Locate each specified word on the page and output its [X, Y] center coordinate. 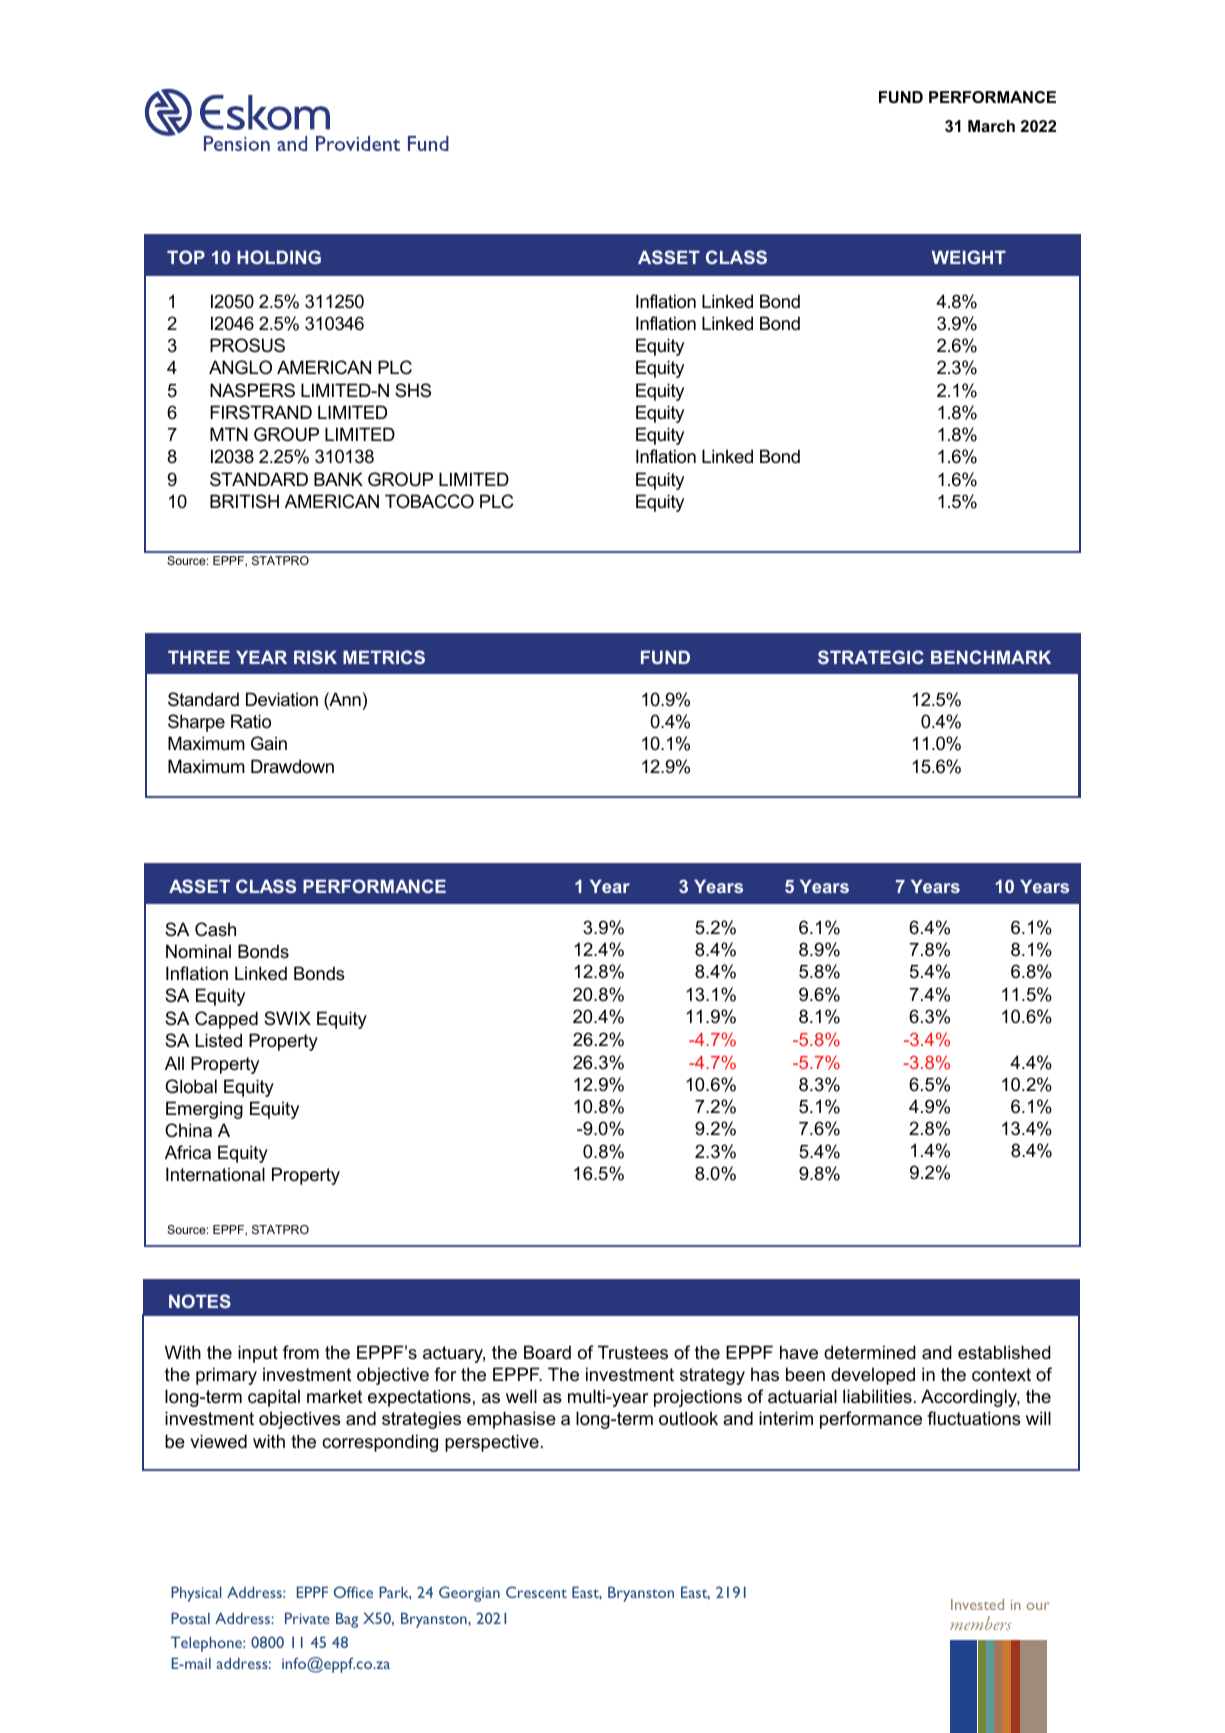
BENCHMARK [991, 657]
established [1004, 1352]
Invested [977, 1604]
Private [307, 1618]
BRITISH [244, 501]
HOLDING [279, 257]
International [215, 1174]
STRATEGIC [871, 657]
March [991, 126]
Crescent [536, 1592]
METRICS [384, 657]
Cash [215, 929]
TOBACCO [429, 501]
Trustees [633, 1352]
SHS [413, 390]
